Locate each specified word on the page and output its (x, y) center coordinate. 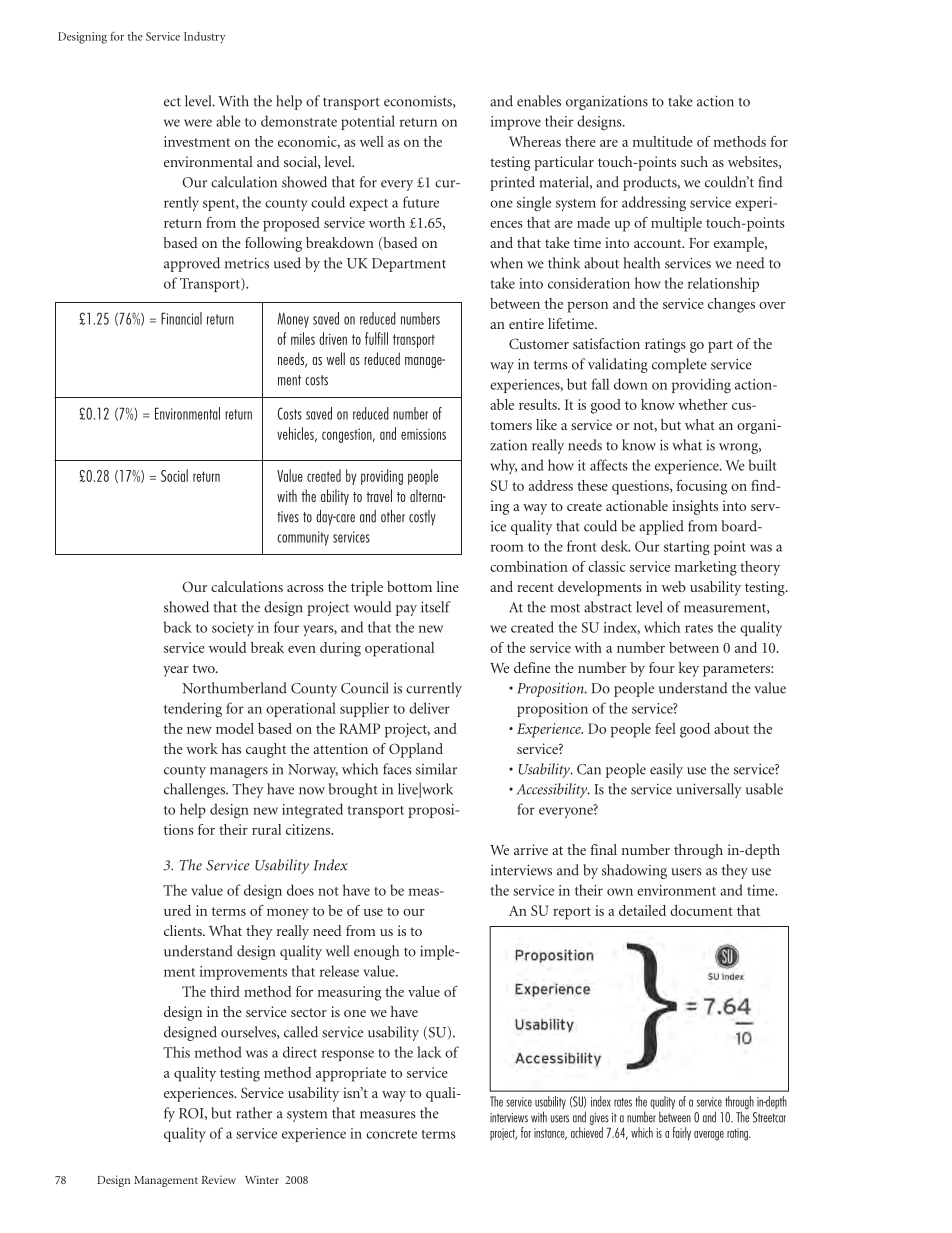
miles (303, 338)
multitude (663, 141)
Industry (205, 38)
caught (266, 750)
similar (436, 769)
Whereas (535, 141)
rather (254, 1113)
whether (703, 404)
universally (709, 790)
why (503, 466)
